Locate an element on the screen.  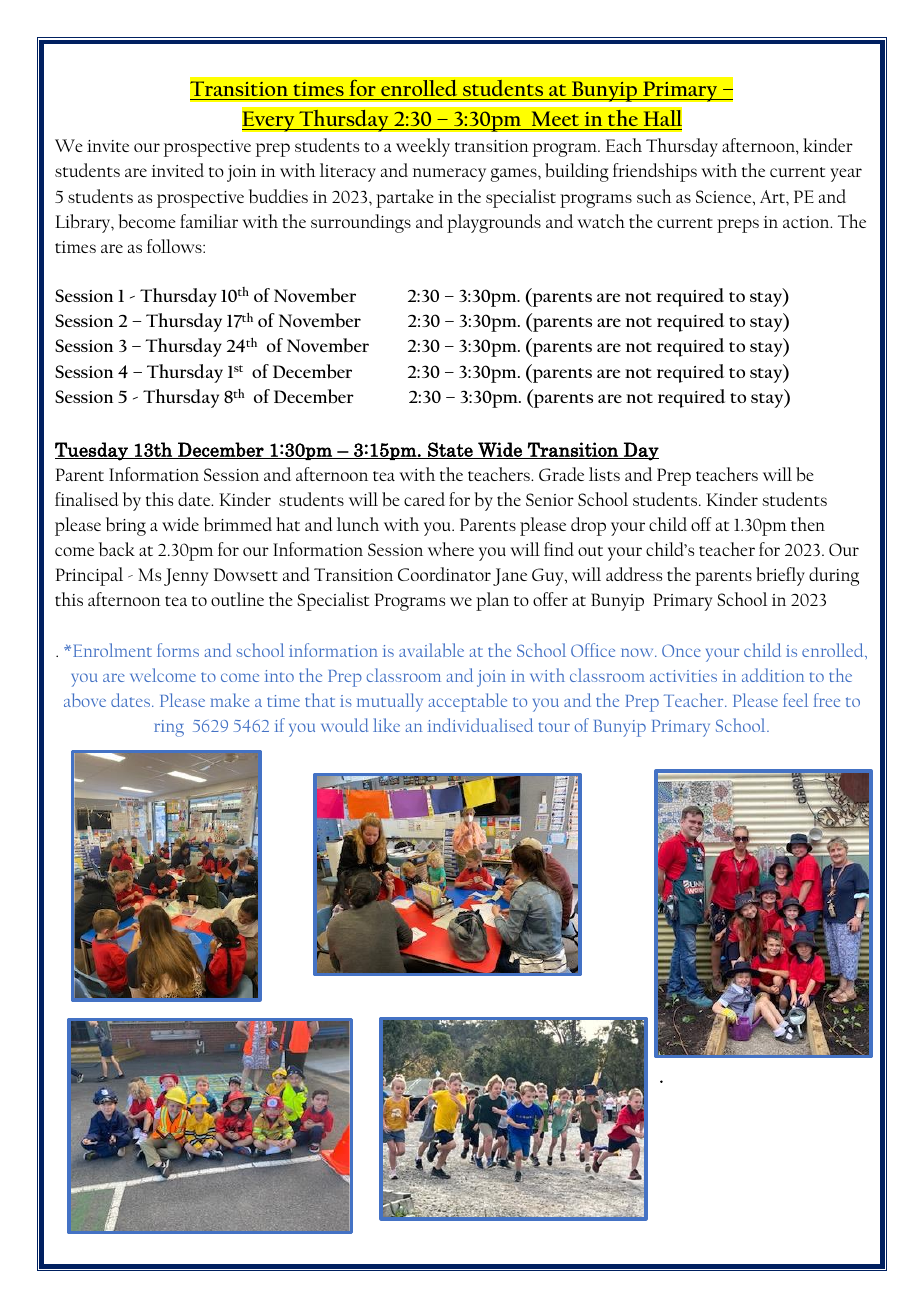
weekly is located at coordinates (423, 147).
